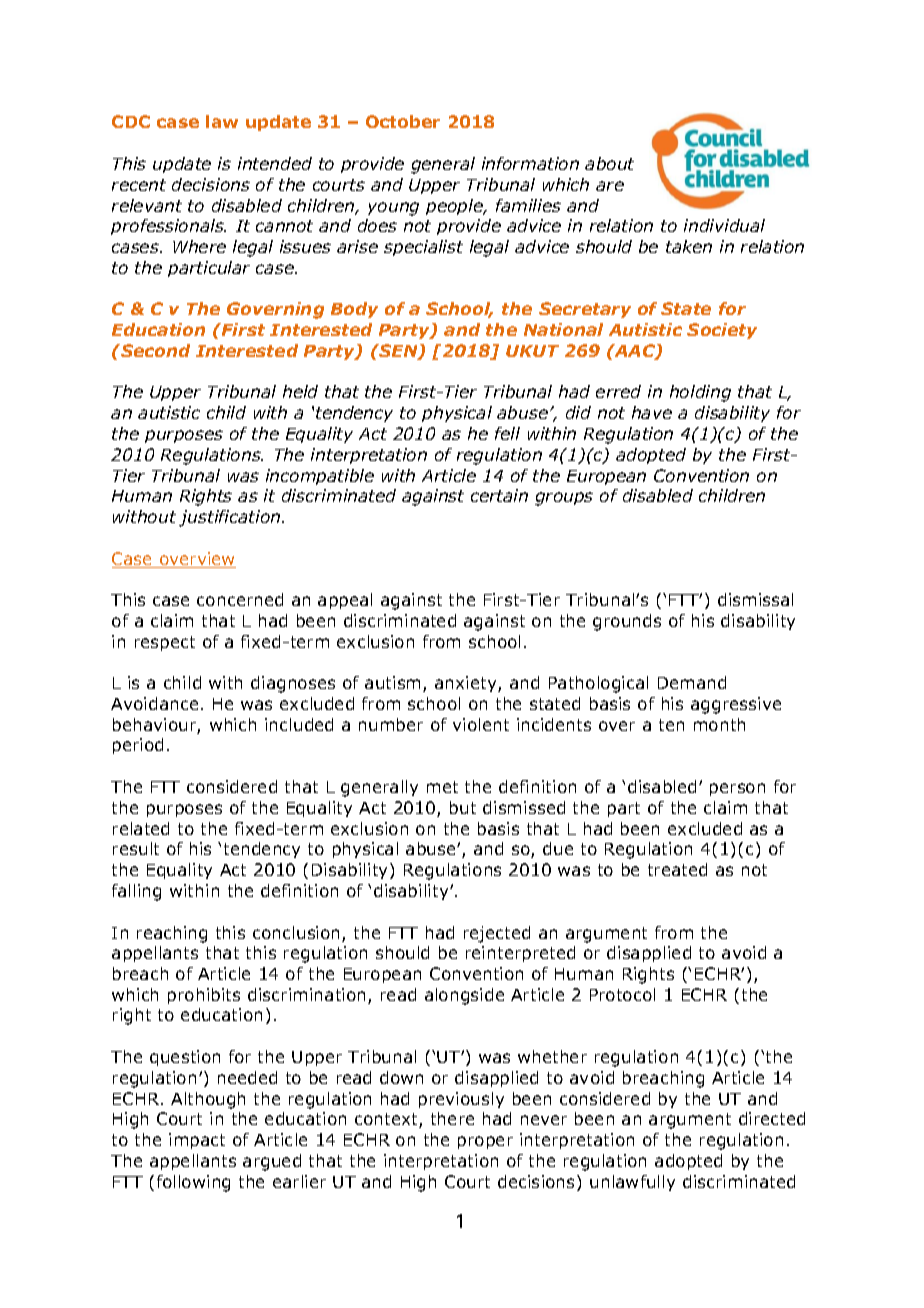  I want to click on certain, so click(499, 495).
